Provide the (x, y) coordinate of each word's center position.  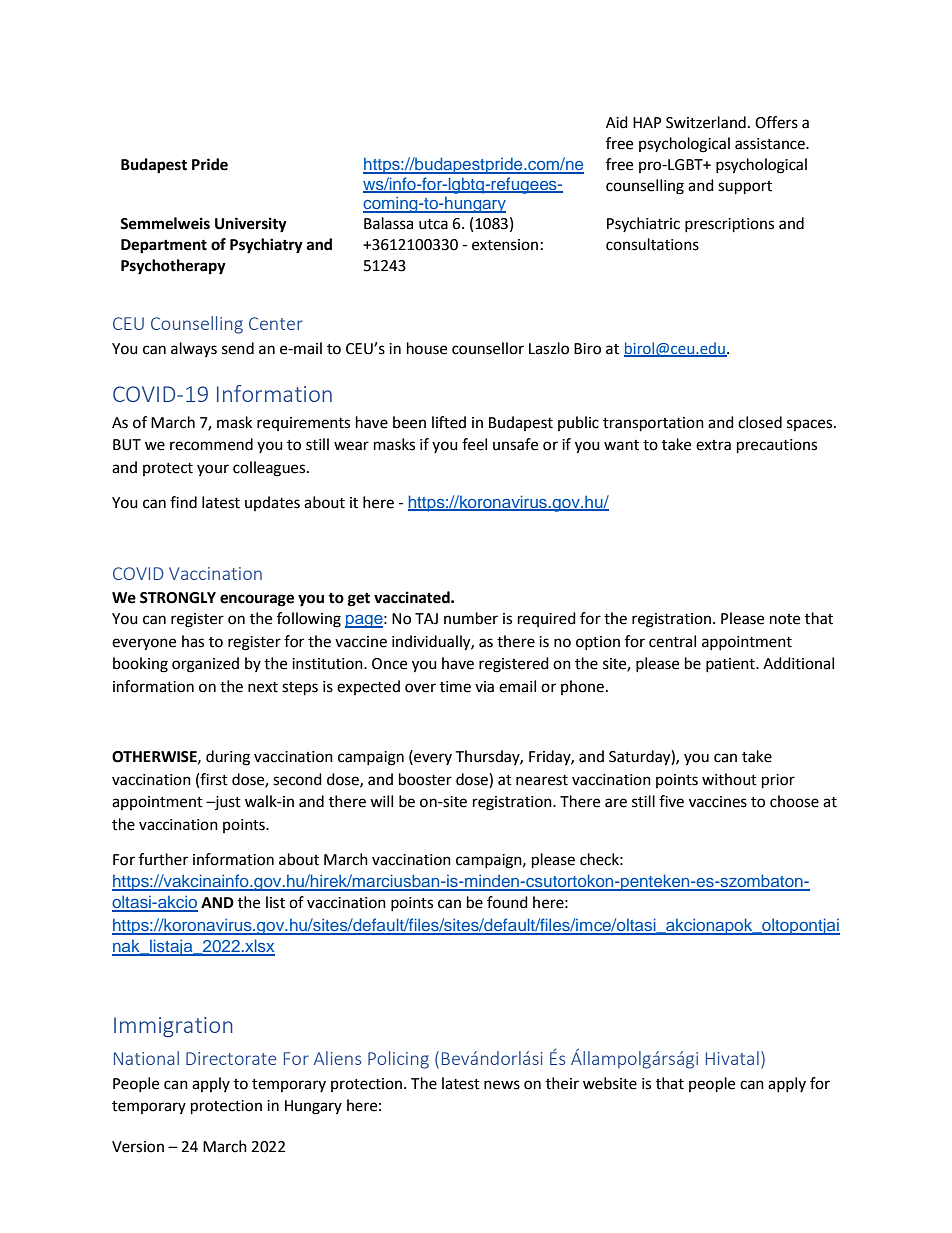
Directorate (231, 1058)
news (502, 1085)
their (562, 1083)
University (251, 225)
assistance (771, 144)
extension (505, 245)
